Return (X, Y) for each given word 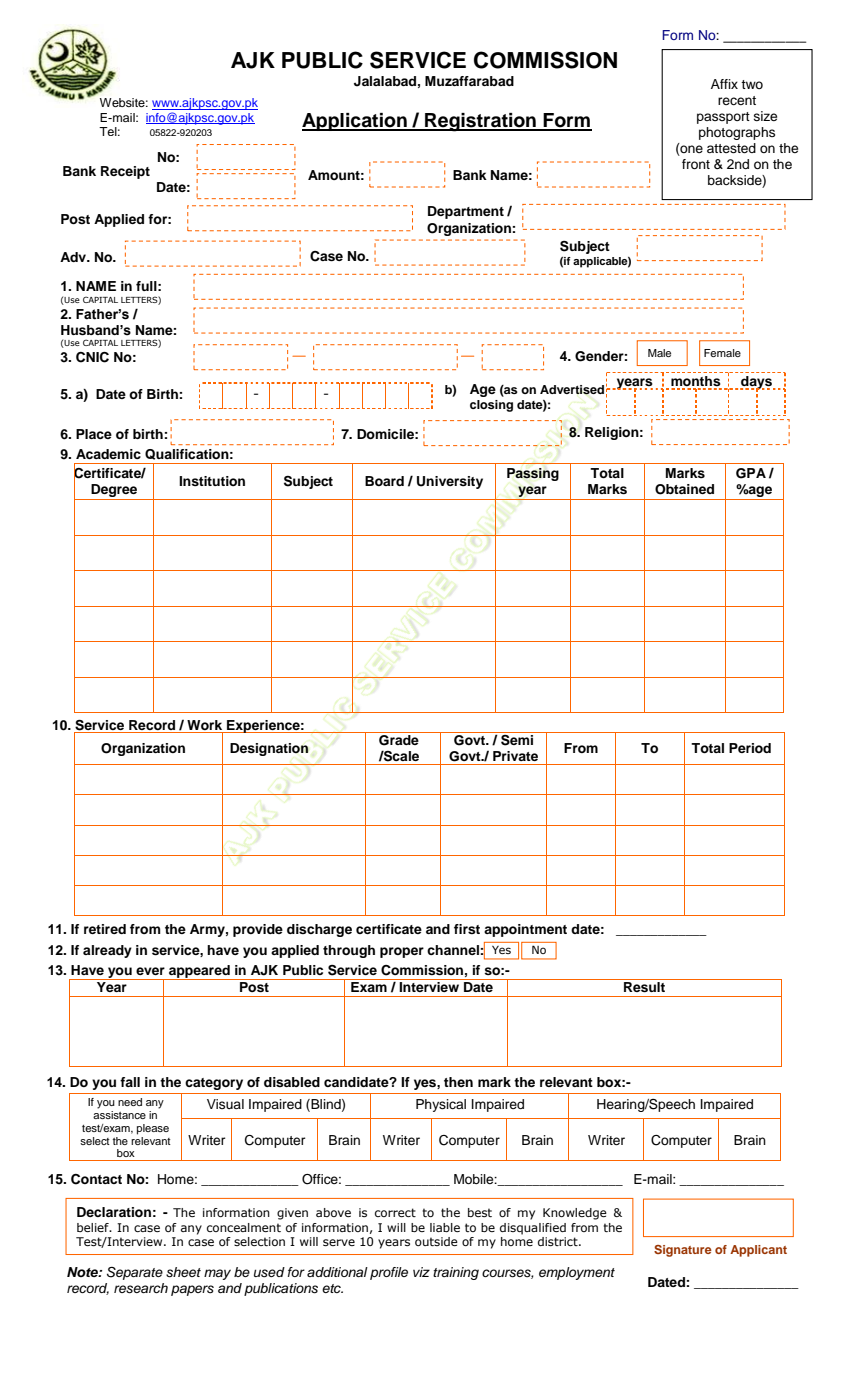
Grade (399, 740)
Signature (683, 1251)
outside (436, 1241)
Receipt (125, 172)
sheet (183, 1272)
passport (723, 118)
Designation (269, 749)
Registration (480, 122)
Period (750, 748)
